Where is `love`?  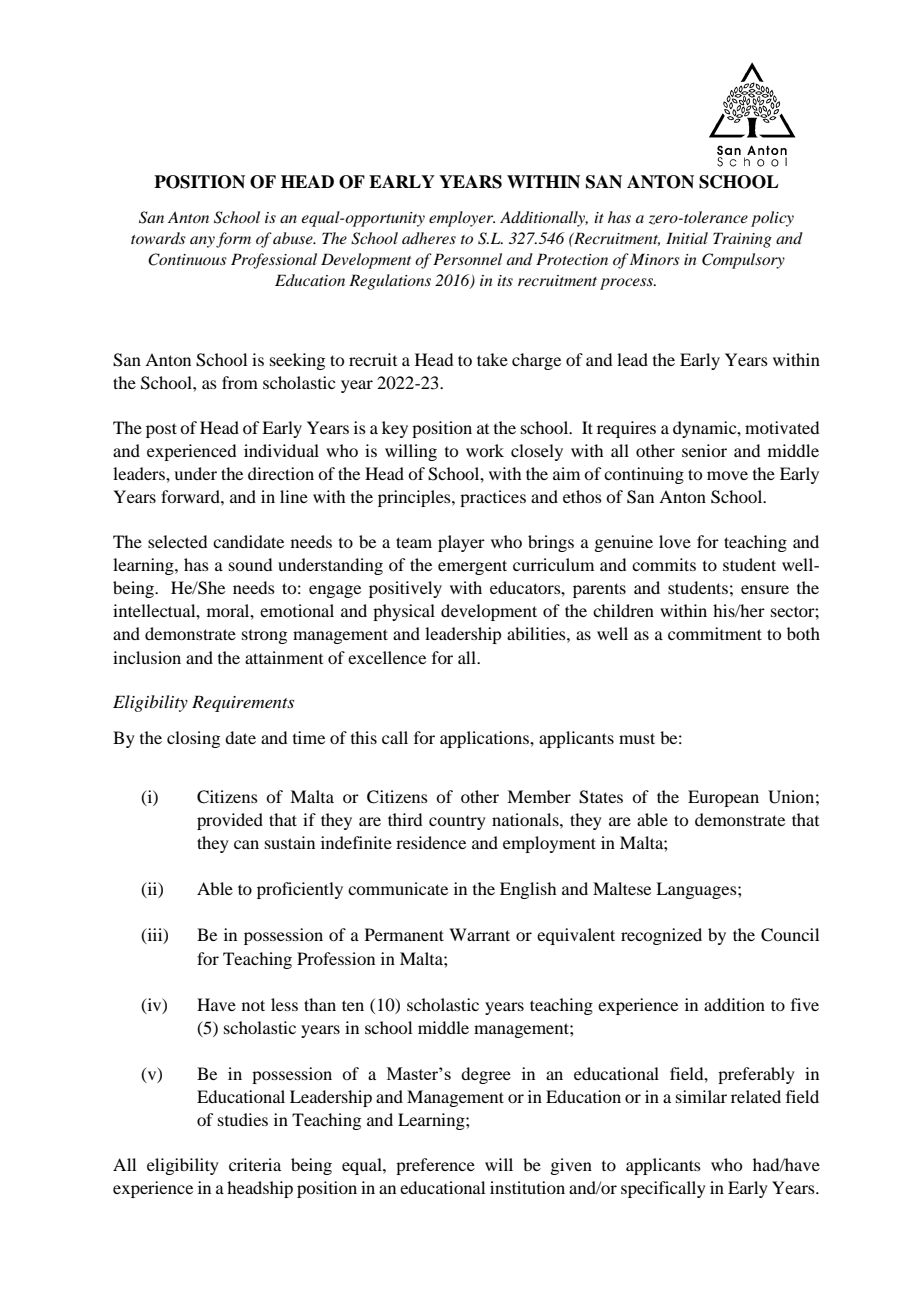 love is located at coordinates (675, 541).
